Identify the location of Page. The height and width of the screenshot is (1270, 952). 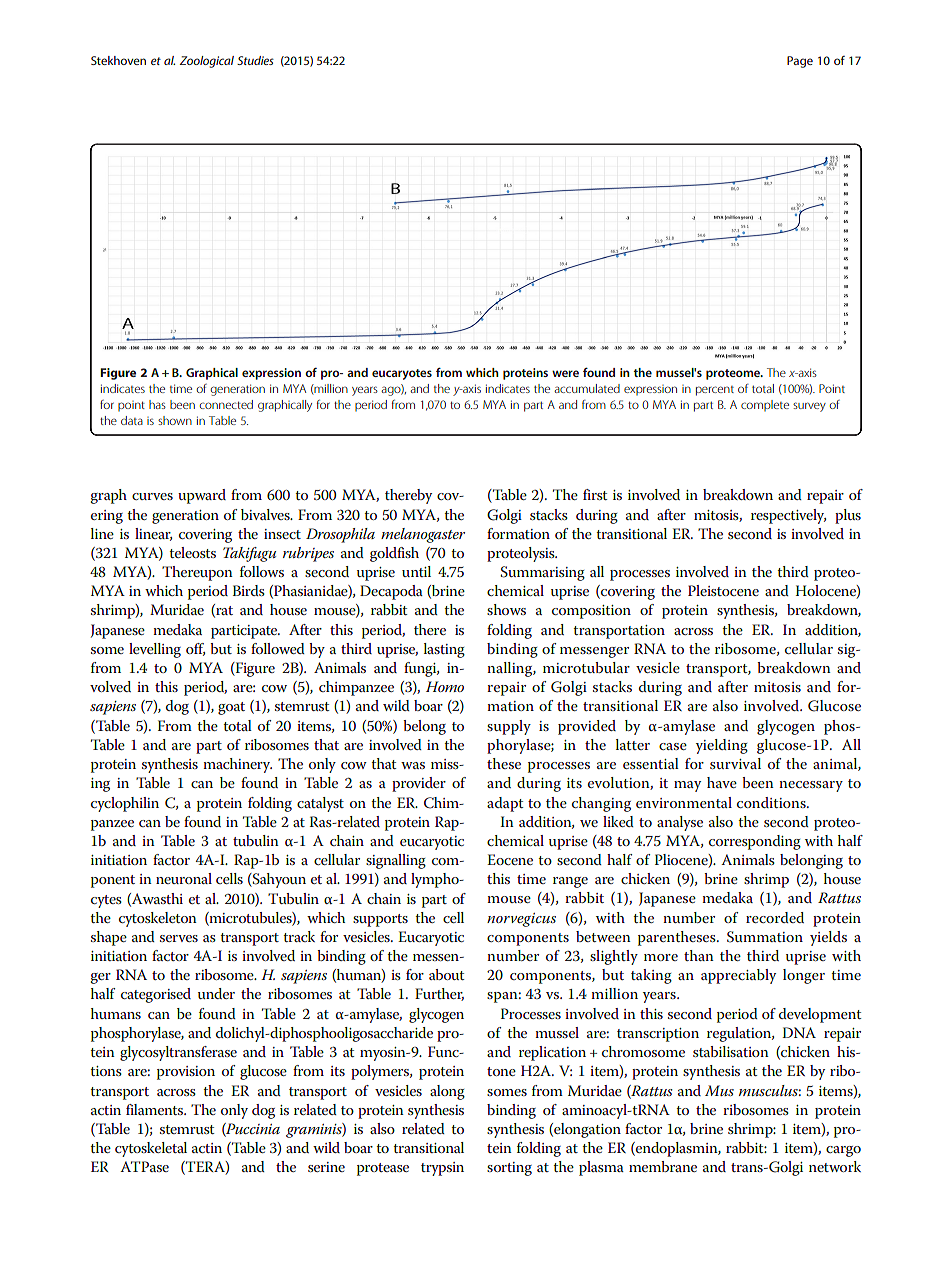
(800, 62).
